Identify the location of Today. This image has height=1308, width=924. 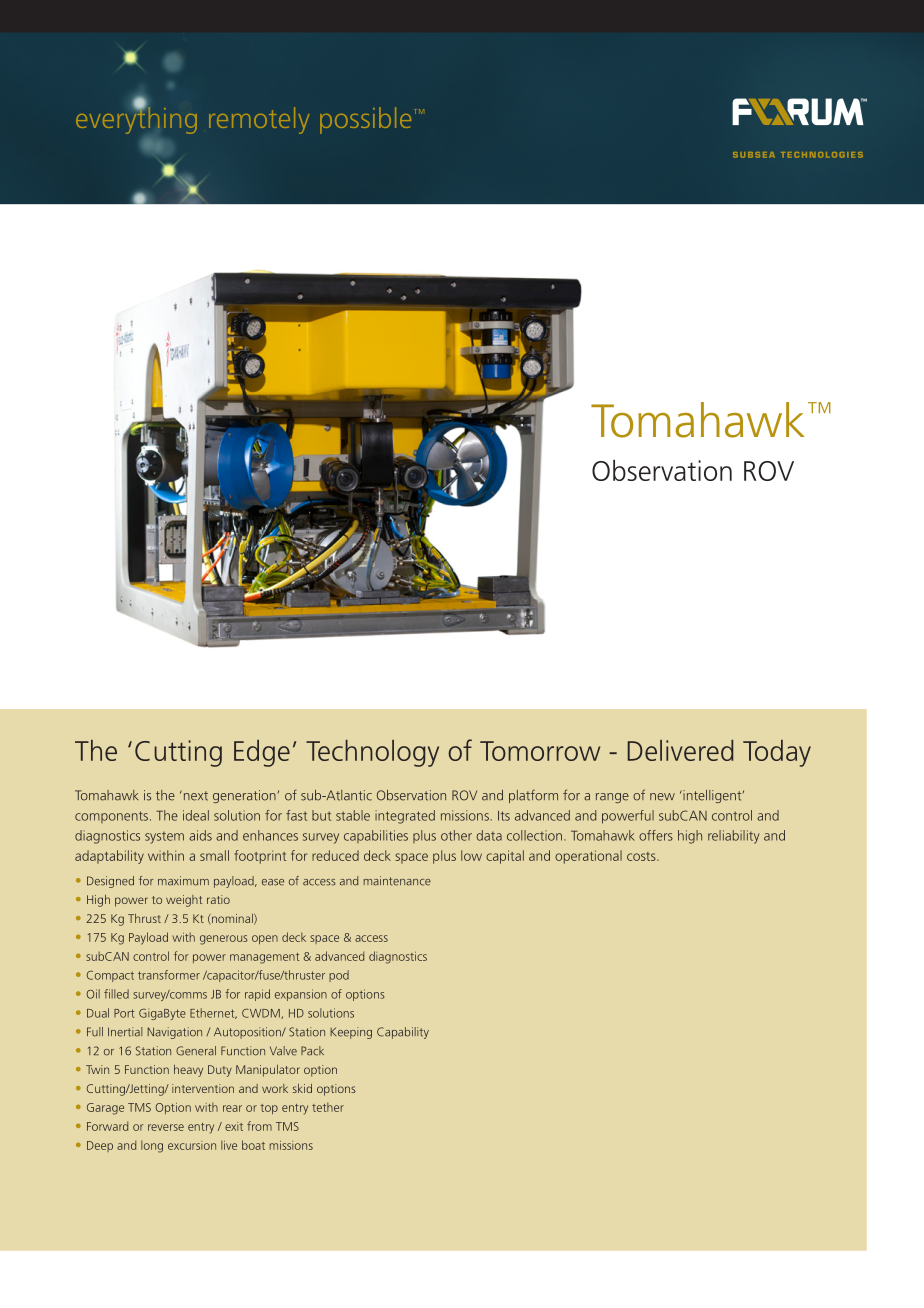
(777, 753).
